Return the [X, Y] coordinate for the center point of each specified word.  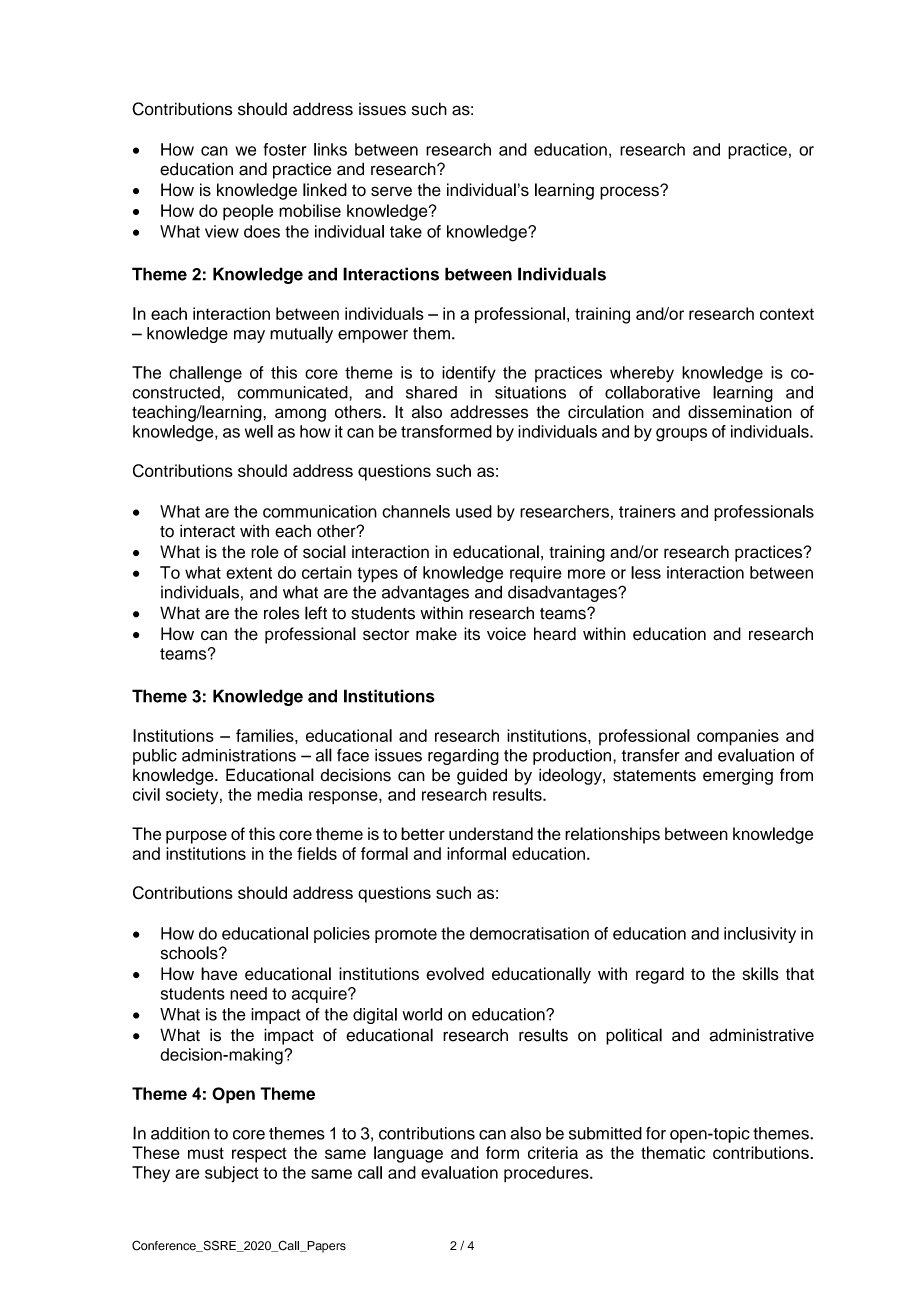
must [206, 1153]
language [408, 1154]
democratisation [529, 933]
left [316, 613]
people [248, 212]
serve [391, 191]
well [259, 431]
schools [190, 953]
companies [738, 737]
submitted [605, 1133]
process [630, 193]
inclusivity [760, 935]
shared [431, 392]
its [472, 634]
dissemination [740, 412]
